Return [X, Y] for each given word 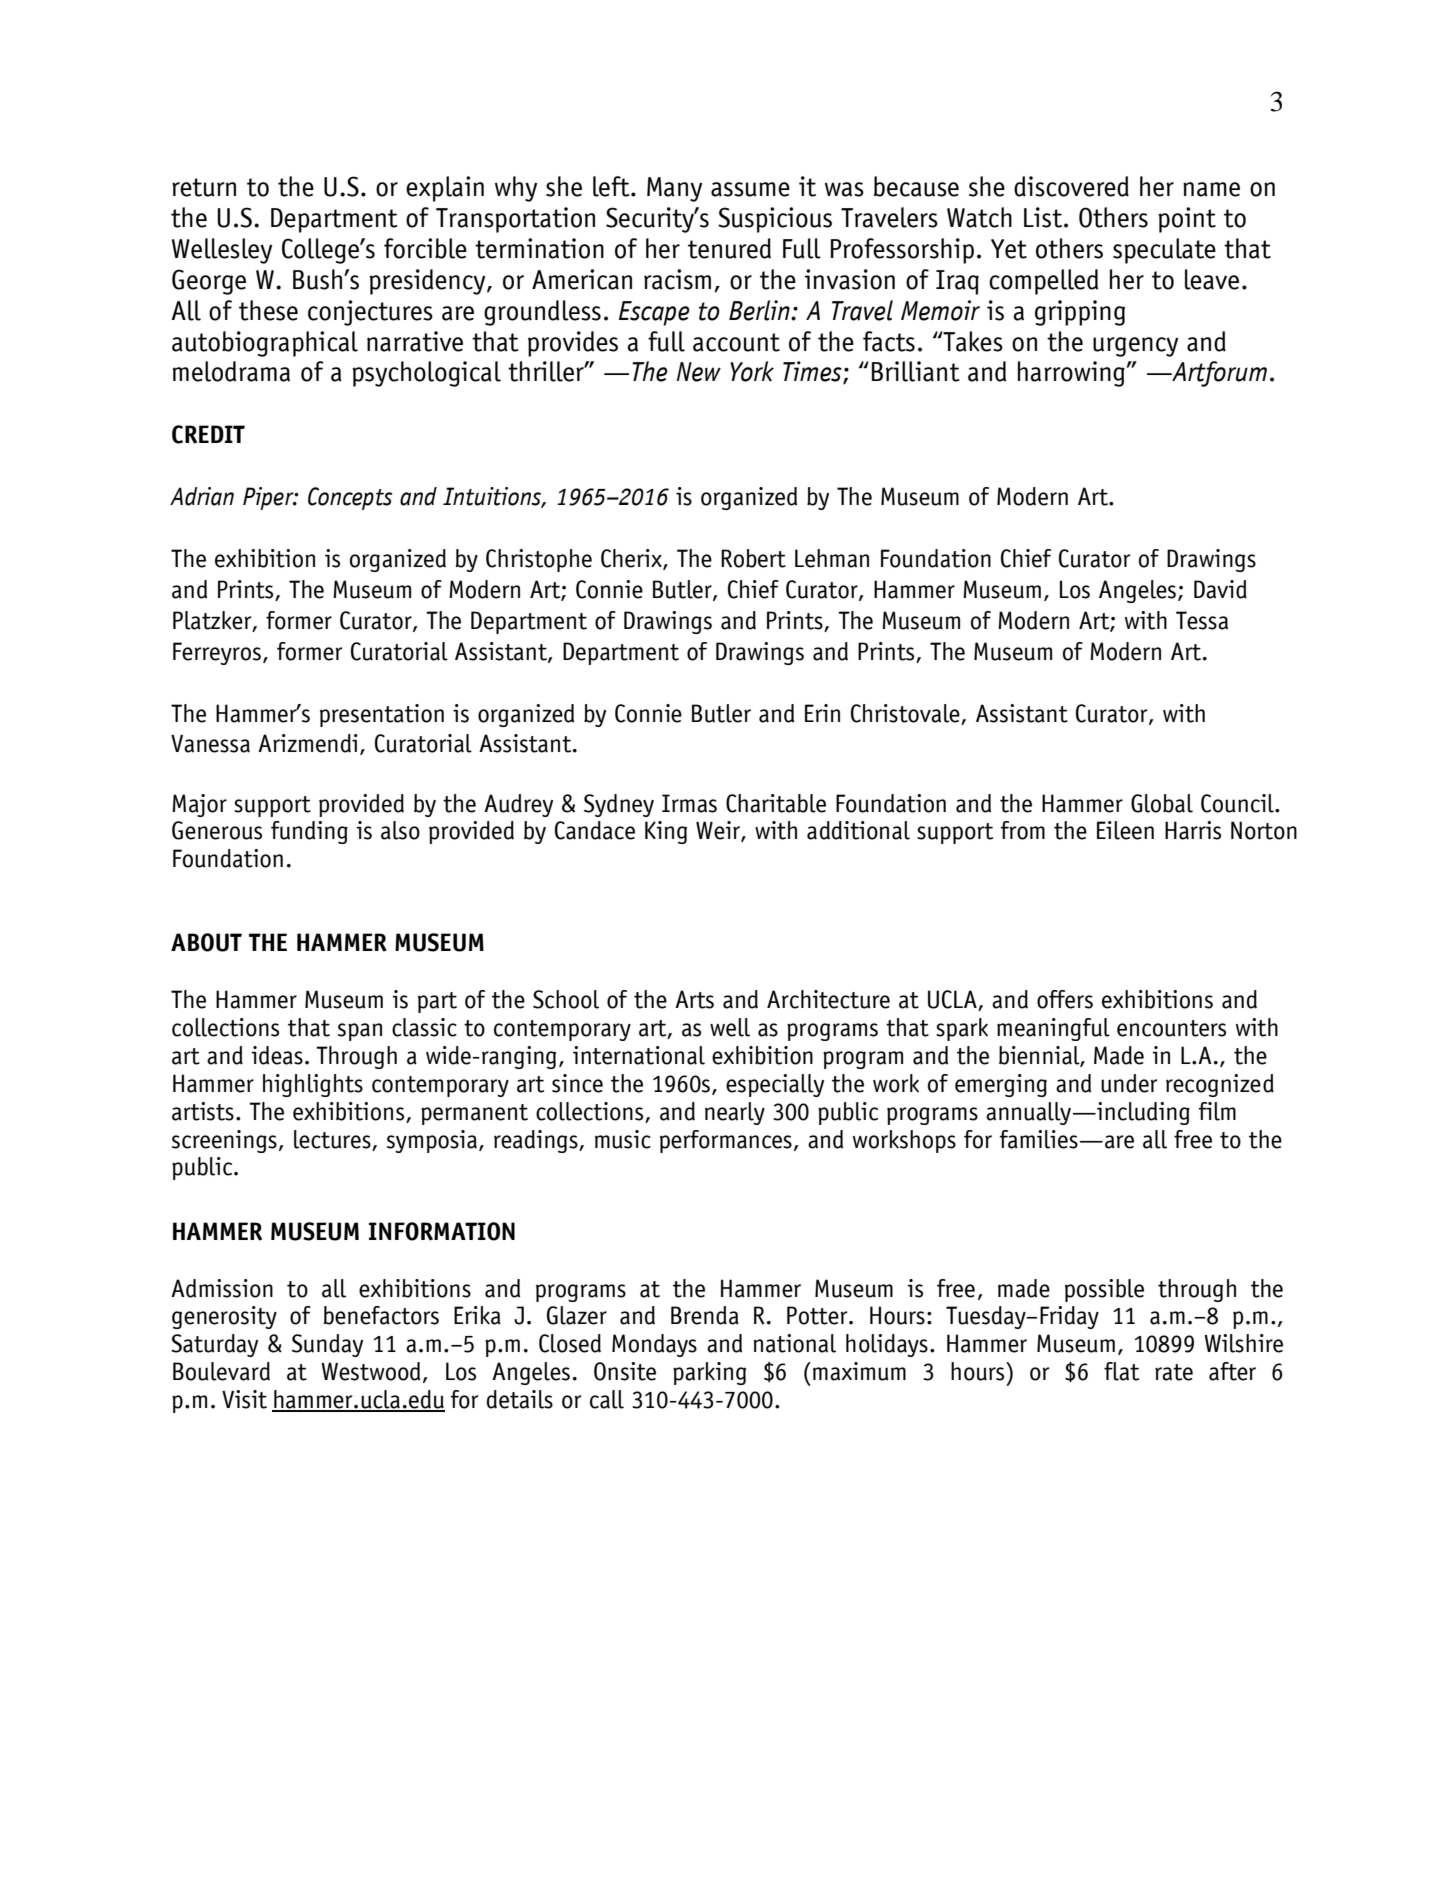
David [1220, 589]
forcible [425, 248]
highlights [313, 1085]
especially [775, 1085]
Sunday [327, 1345]
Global [1162, 803]
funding [309, 832]
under [1129, 1083]
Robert [753, 558]
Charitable [776, 803]
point [1187, 220]
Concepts [350, 498]
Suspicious [775, 220]
